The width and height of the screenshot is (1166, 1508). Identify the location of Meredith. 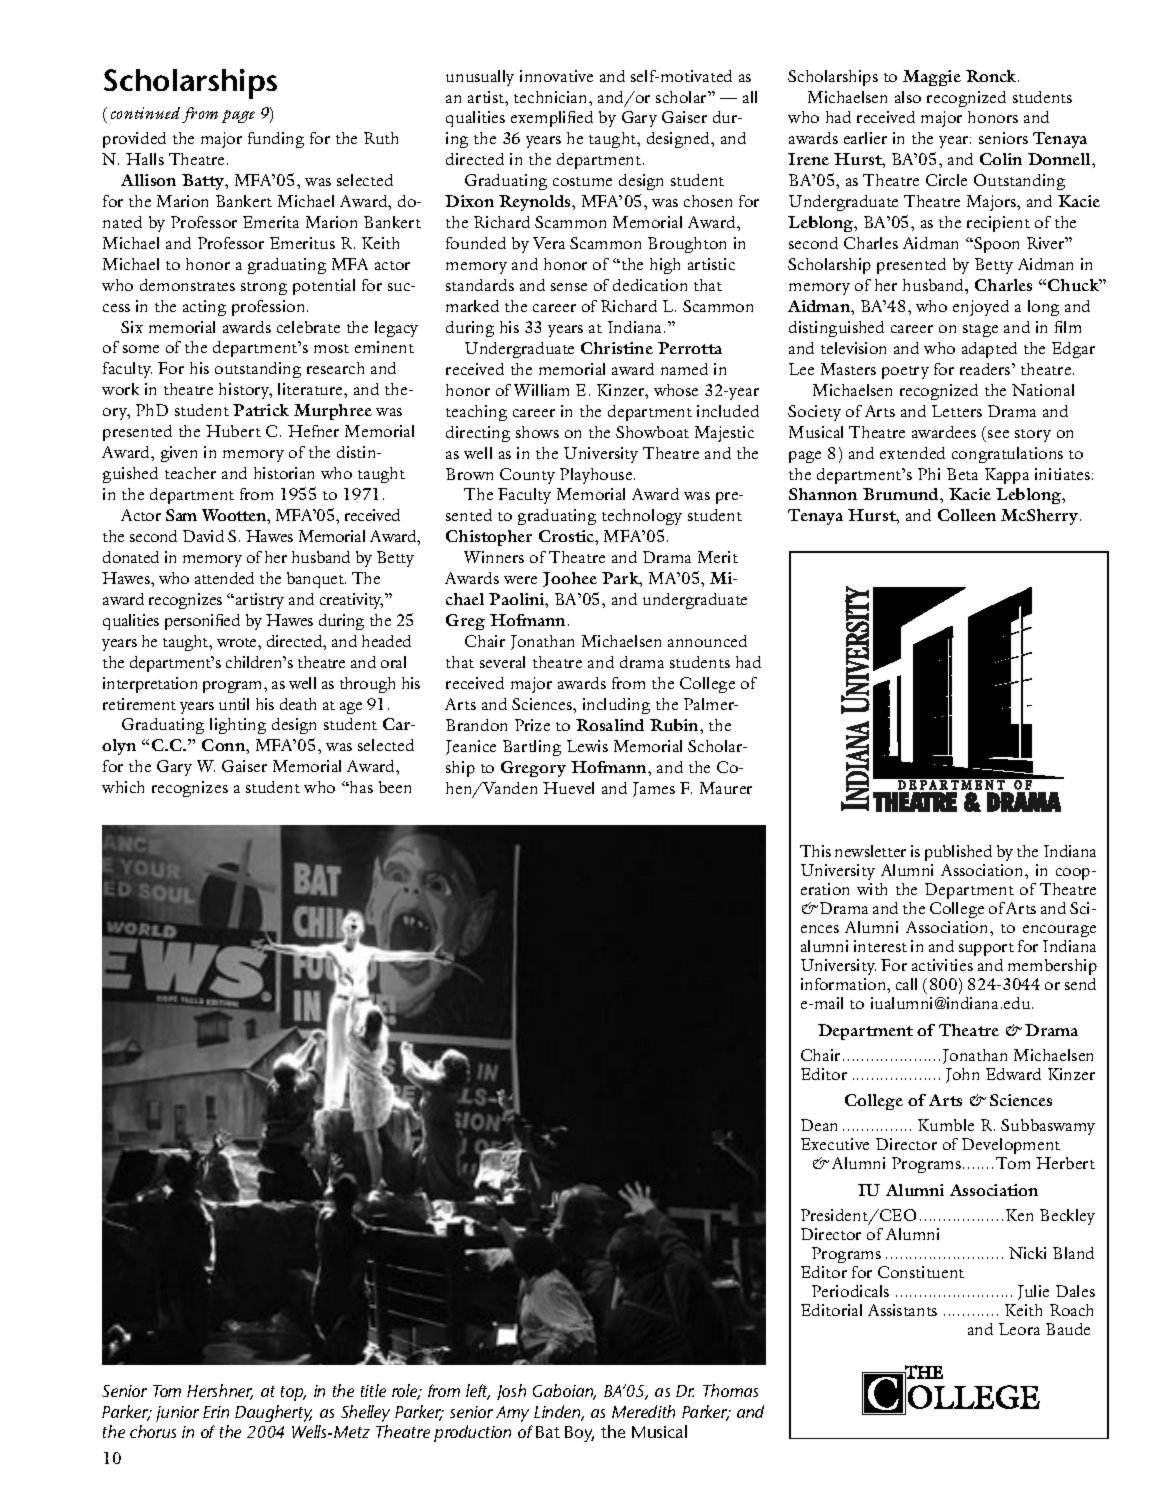
(643, 1411).
